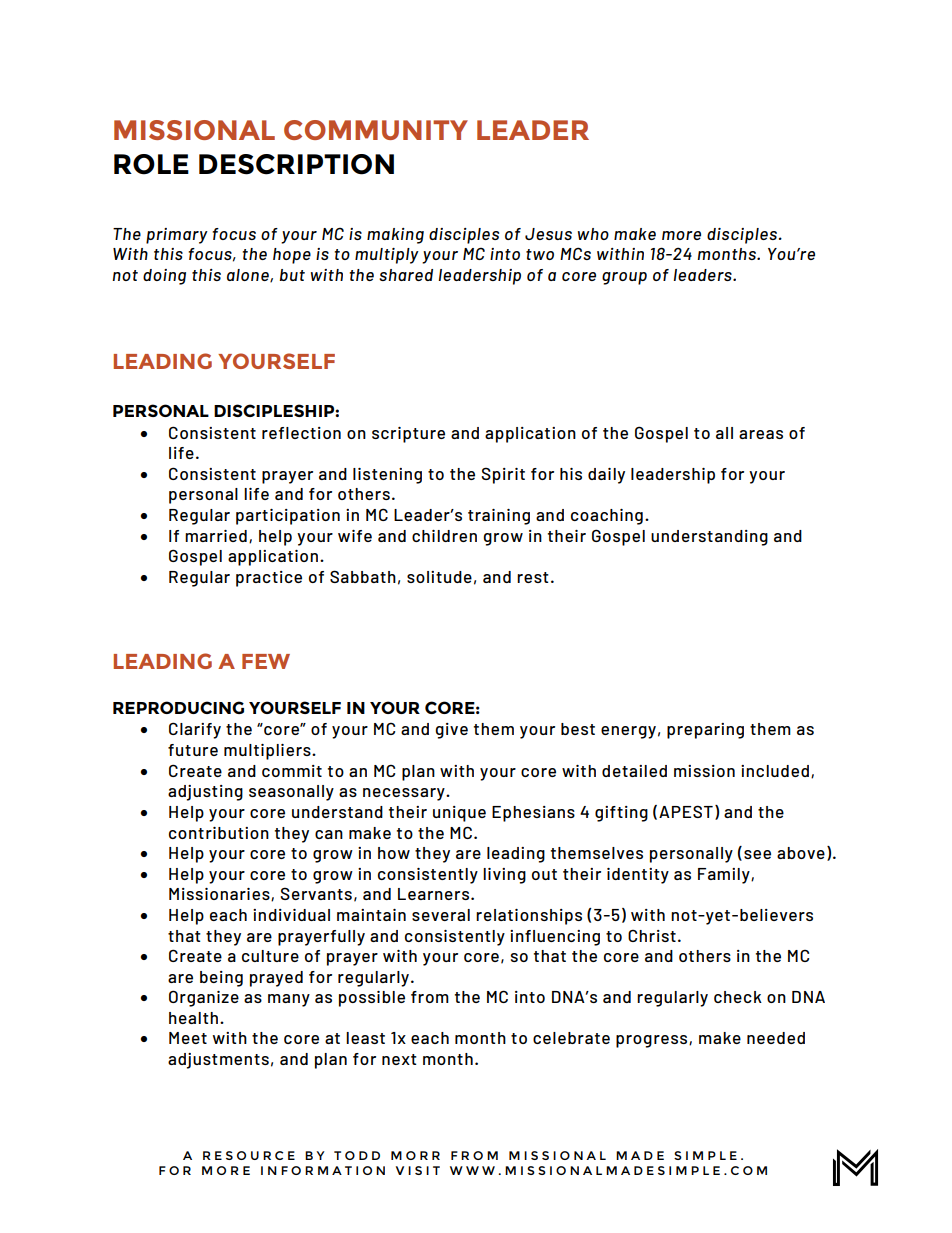  Describe the element at coordinates (439, 577) in the image. I see `solitude` at that location.
